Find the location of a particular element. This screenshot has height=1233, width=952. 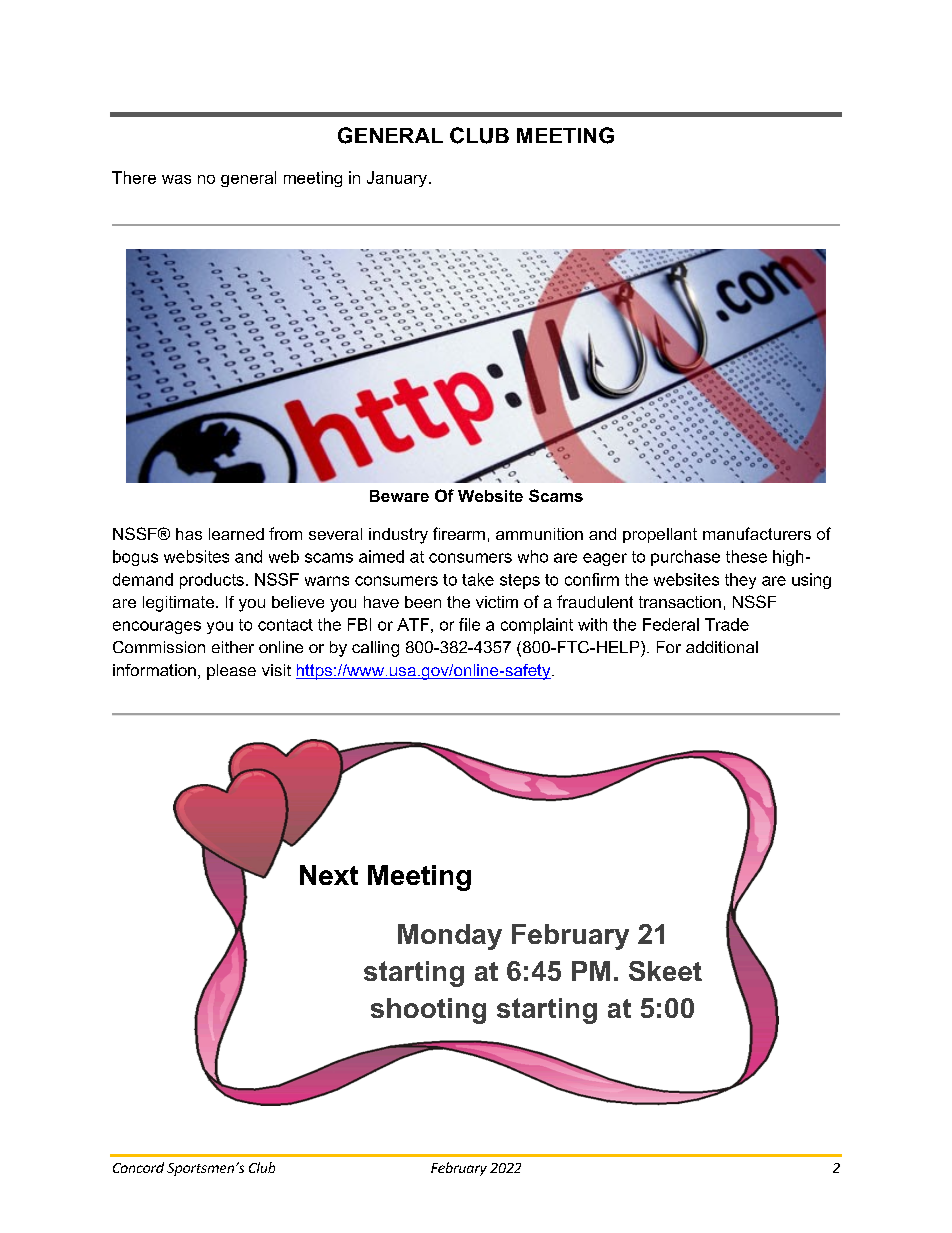

January is located at coordinates (397, 179).
